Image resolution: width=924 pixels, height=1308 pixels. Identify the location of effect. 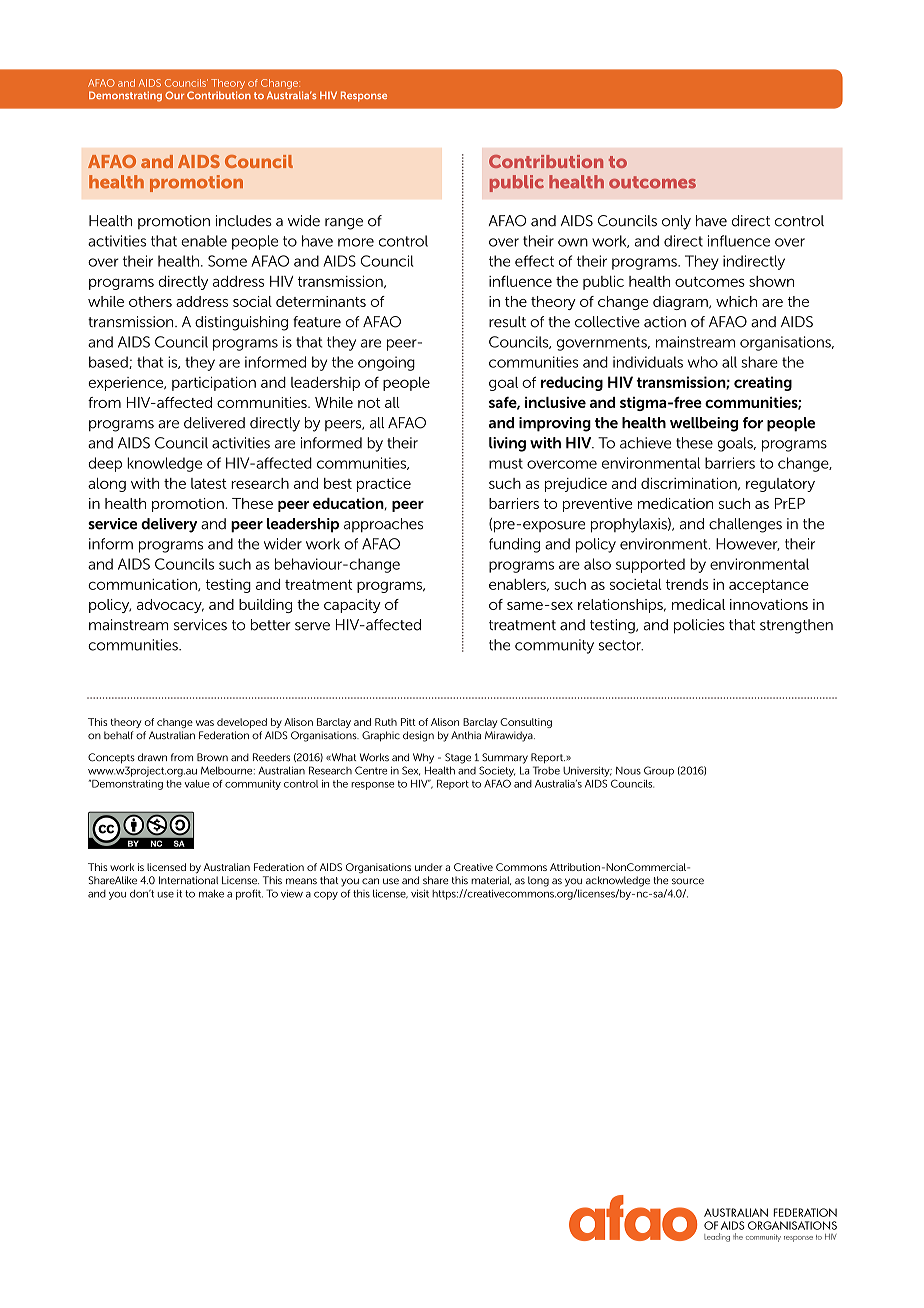
(534, 261).
